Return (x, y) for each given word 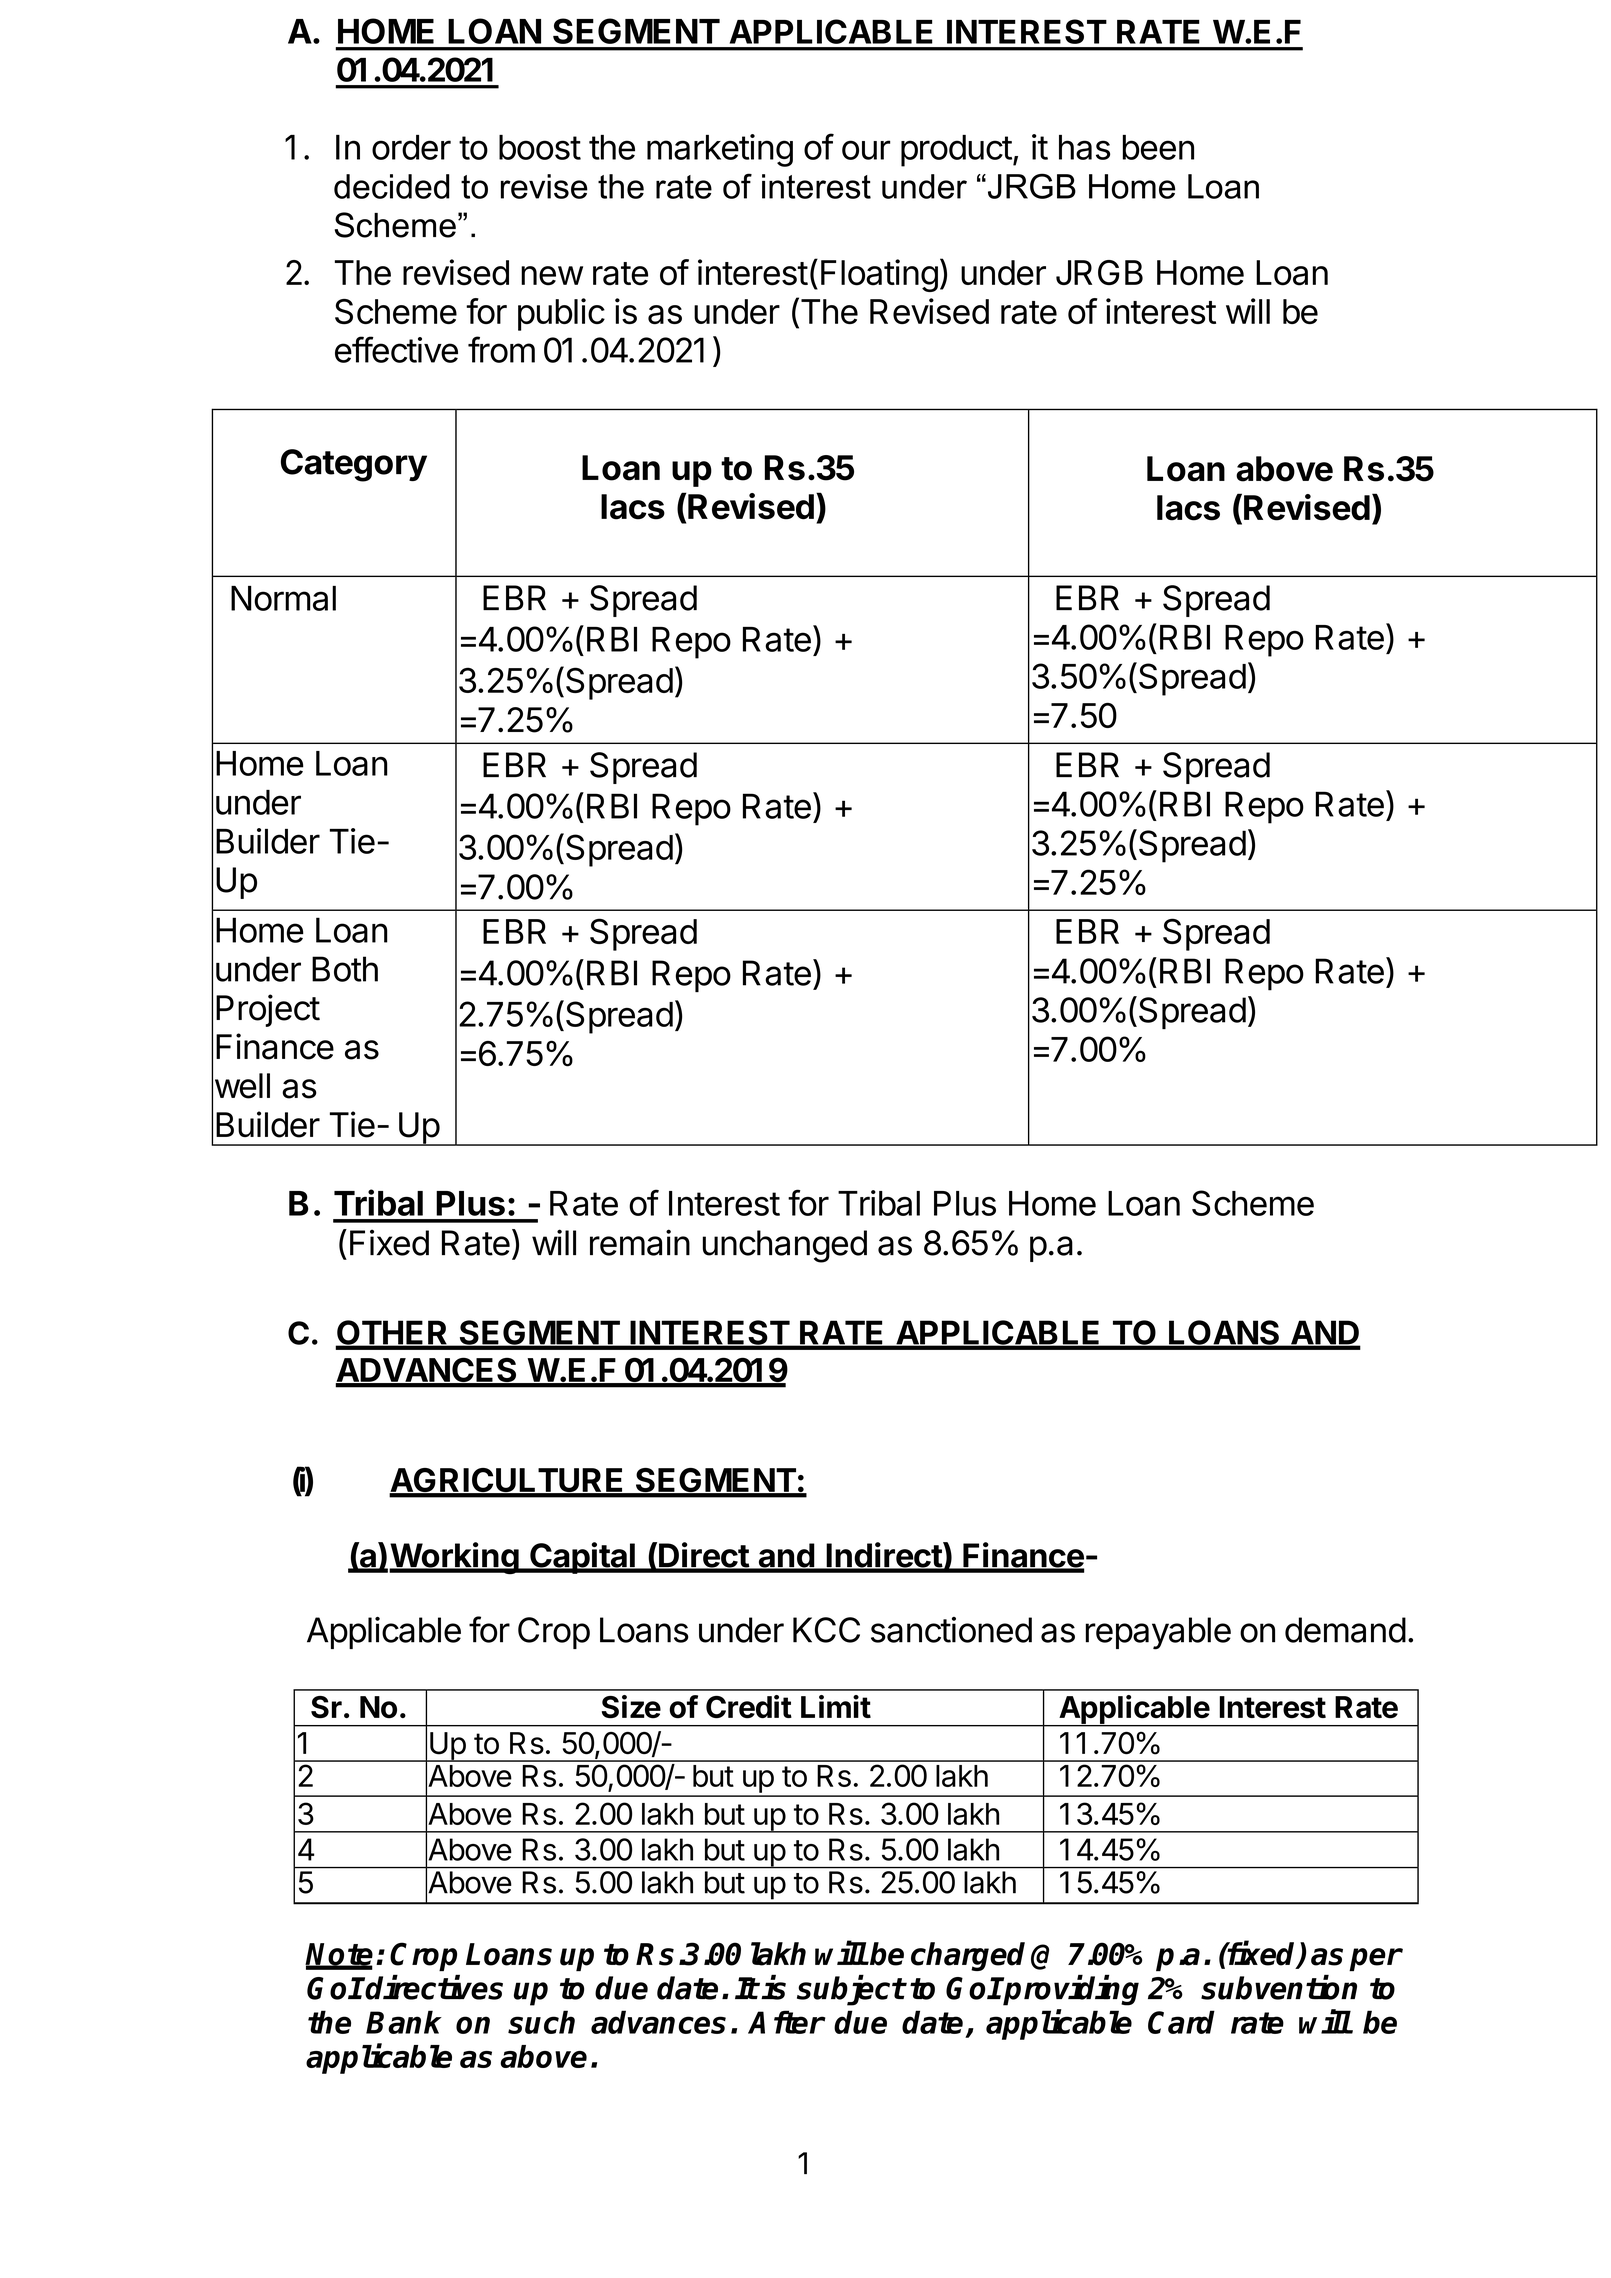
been (1158, 147)
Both (345, 969)
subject (851, 1990)
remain (640, 1242)
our (866, 150)
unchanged (785, 1246)
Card (1181, 2022)
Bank (404, 2022)
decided (392, 186)
